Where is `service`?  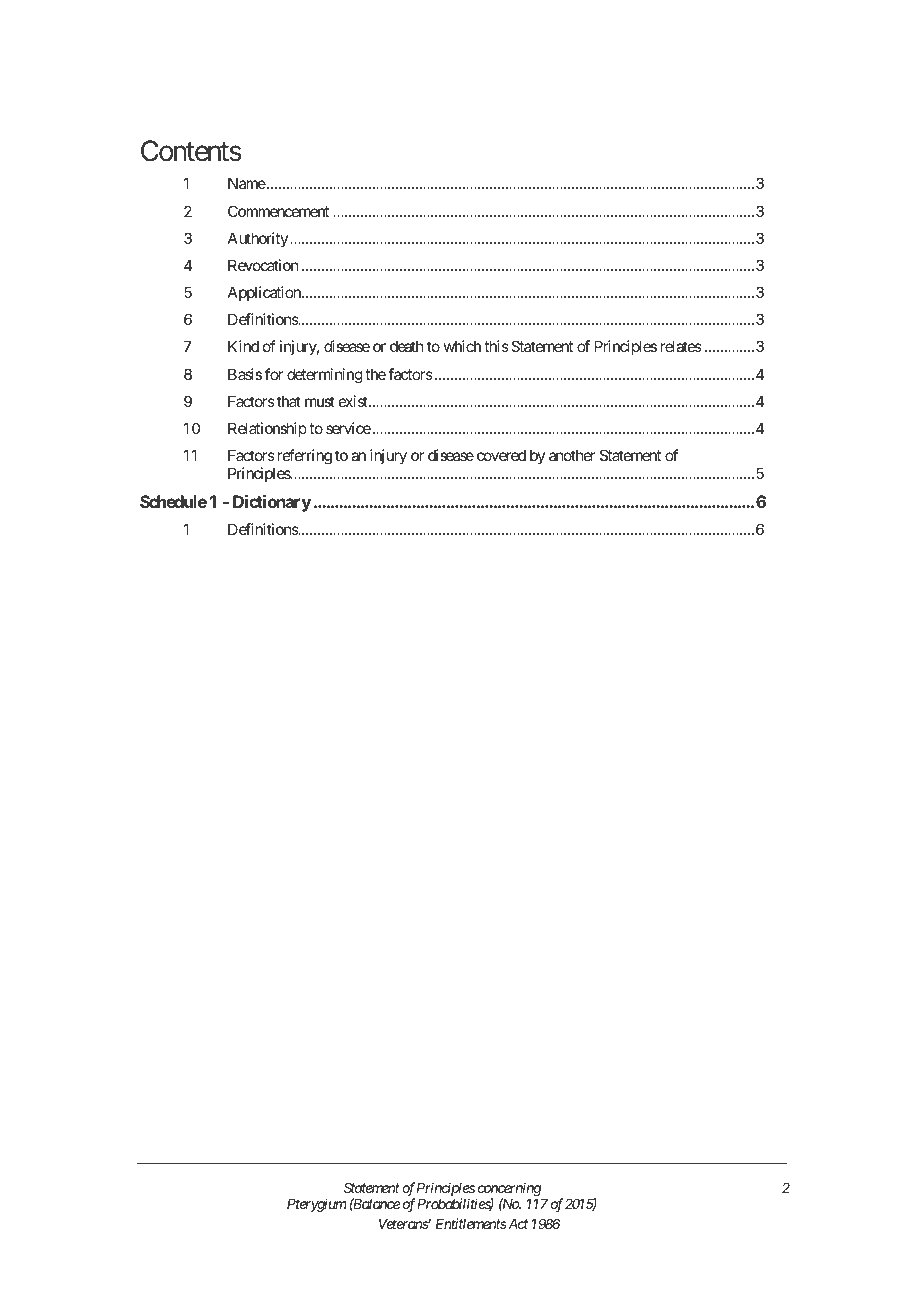
service is located at coordinates (348, 428).
